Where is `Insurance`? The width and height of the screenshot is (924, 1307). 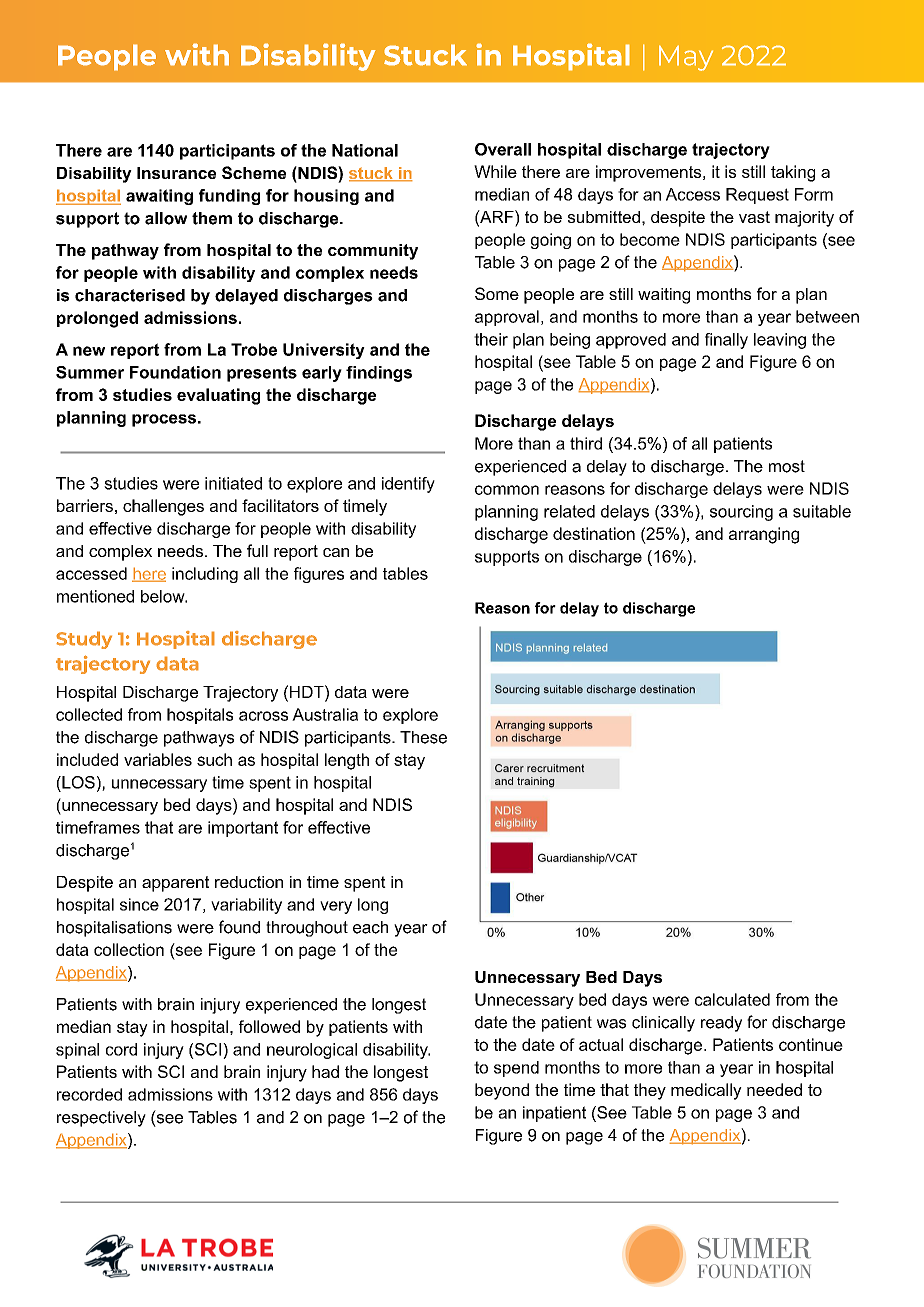
Insurance is located at coordinates (176, 173).
